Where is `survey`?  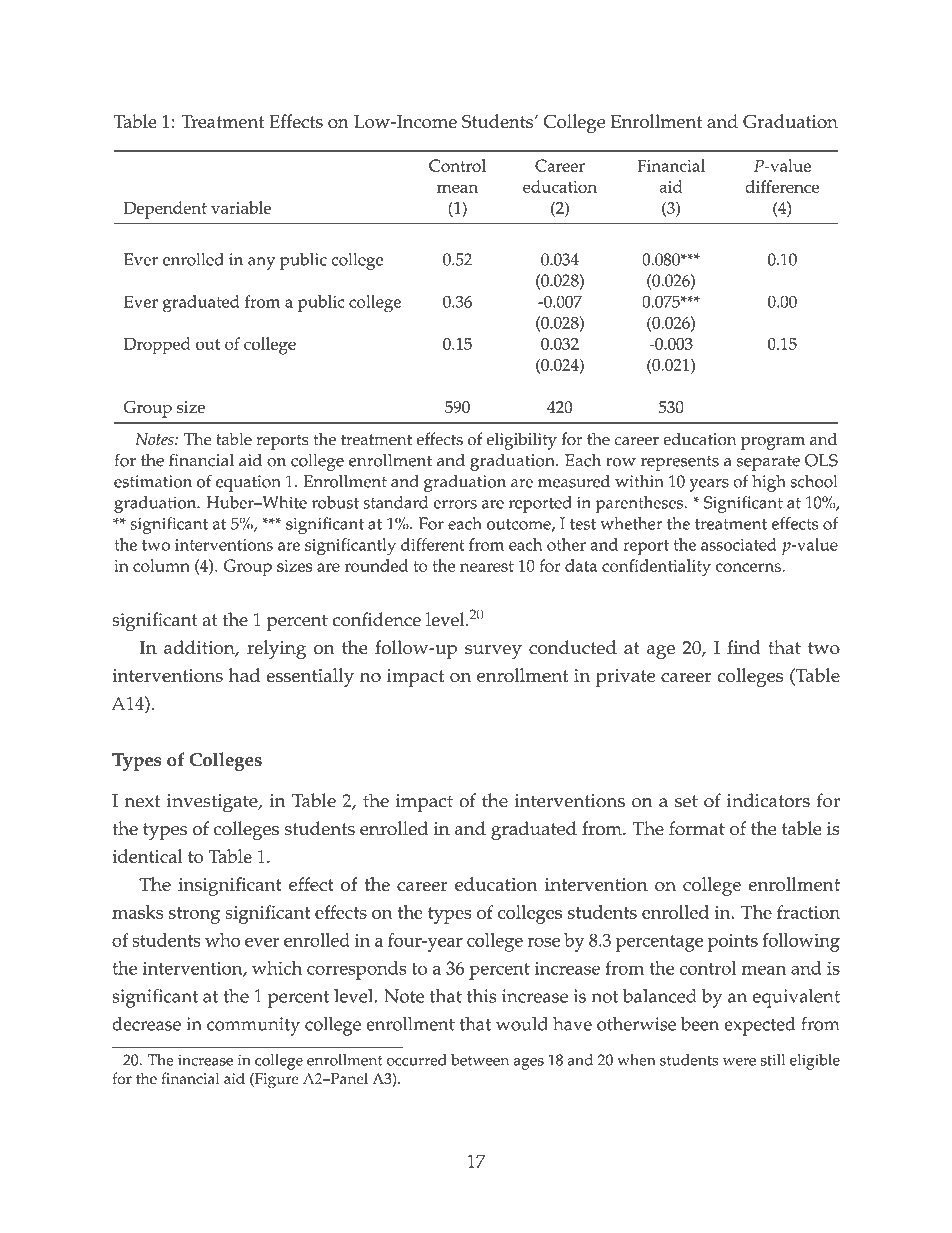 survey is located at coordinates (493, 652).
